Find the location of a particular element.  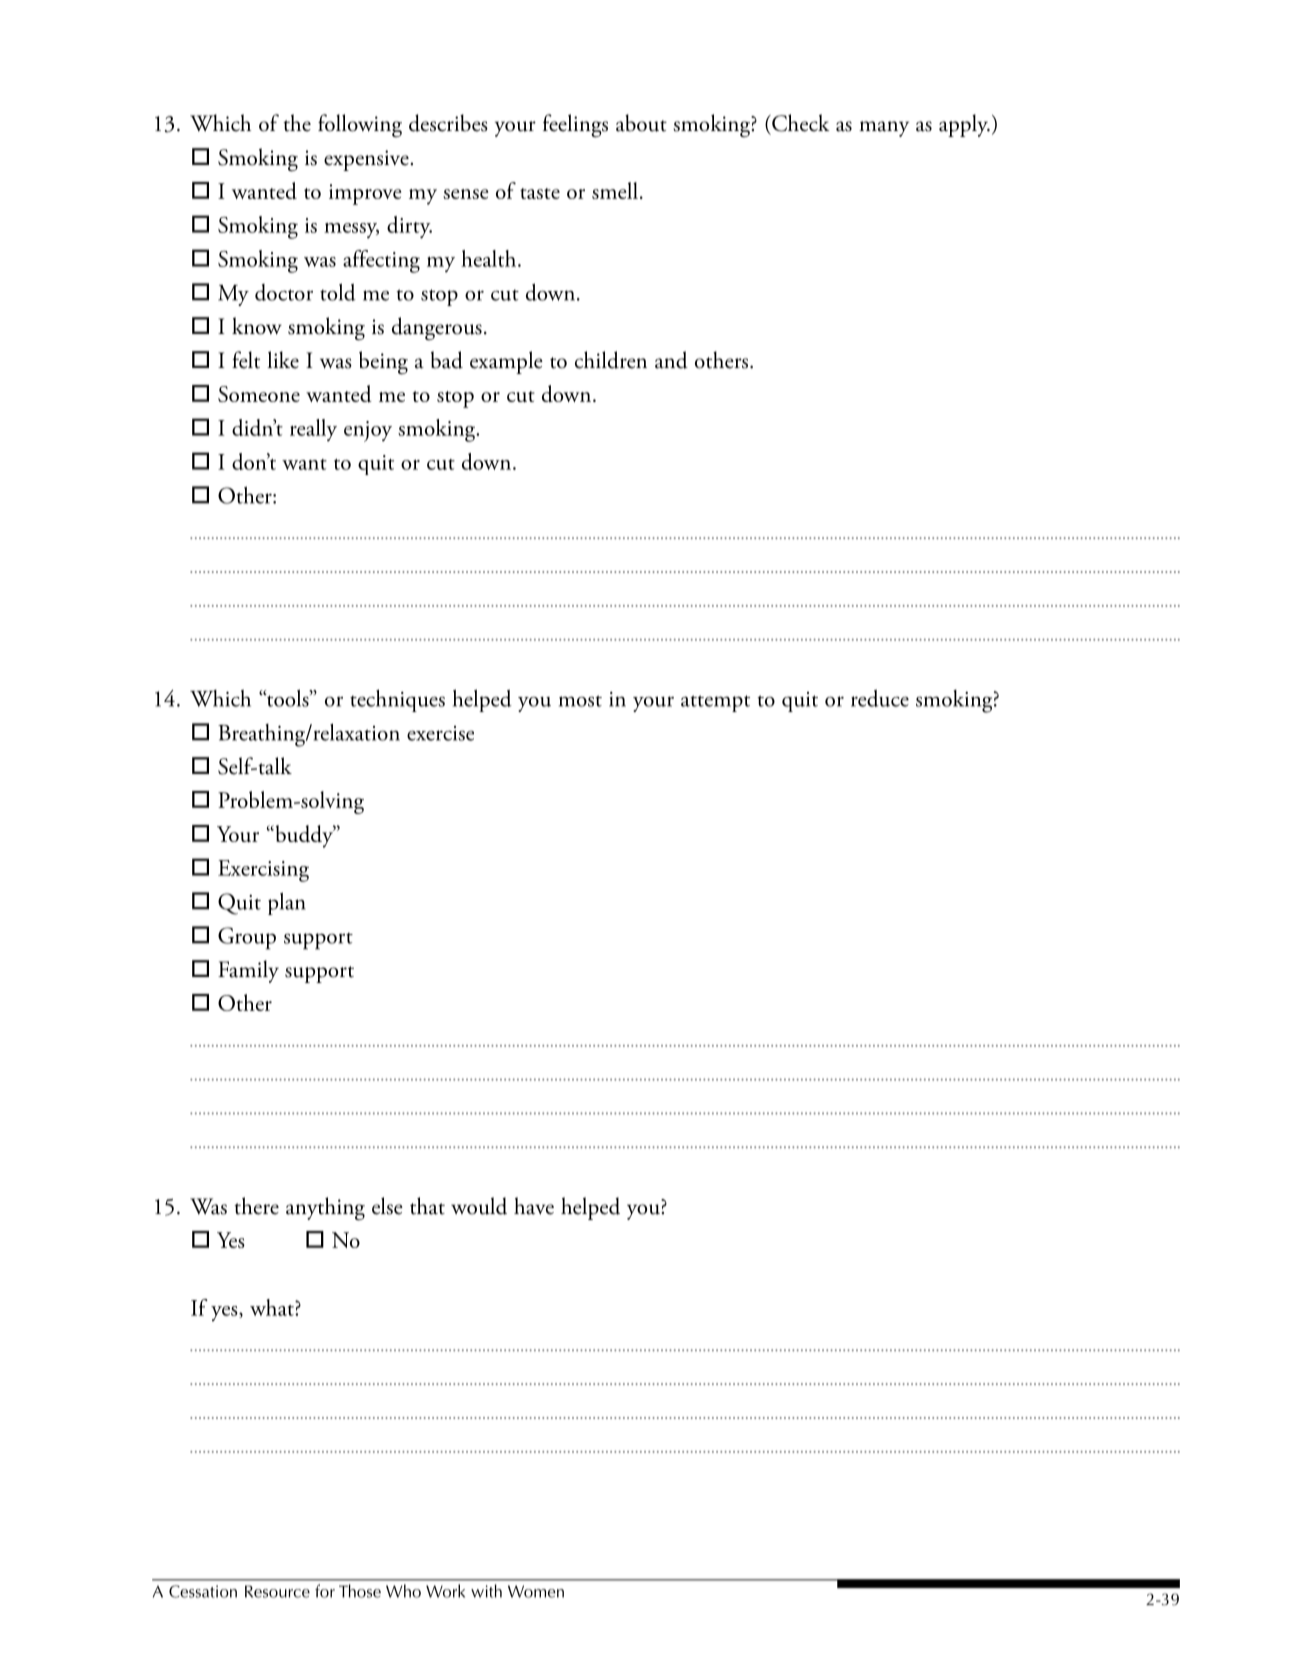

most is located at coordinates (580, 701).
